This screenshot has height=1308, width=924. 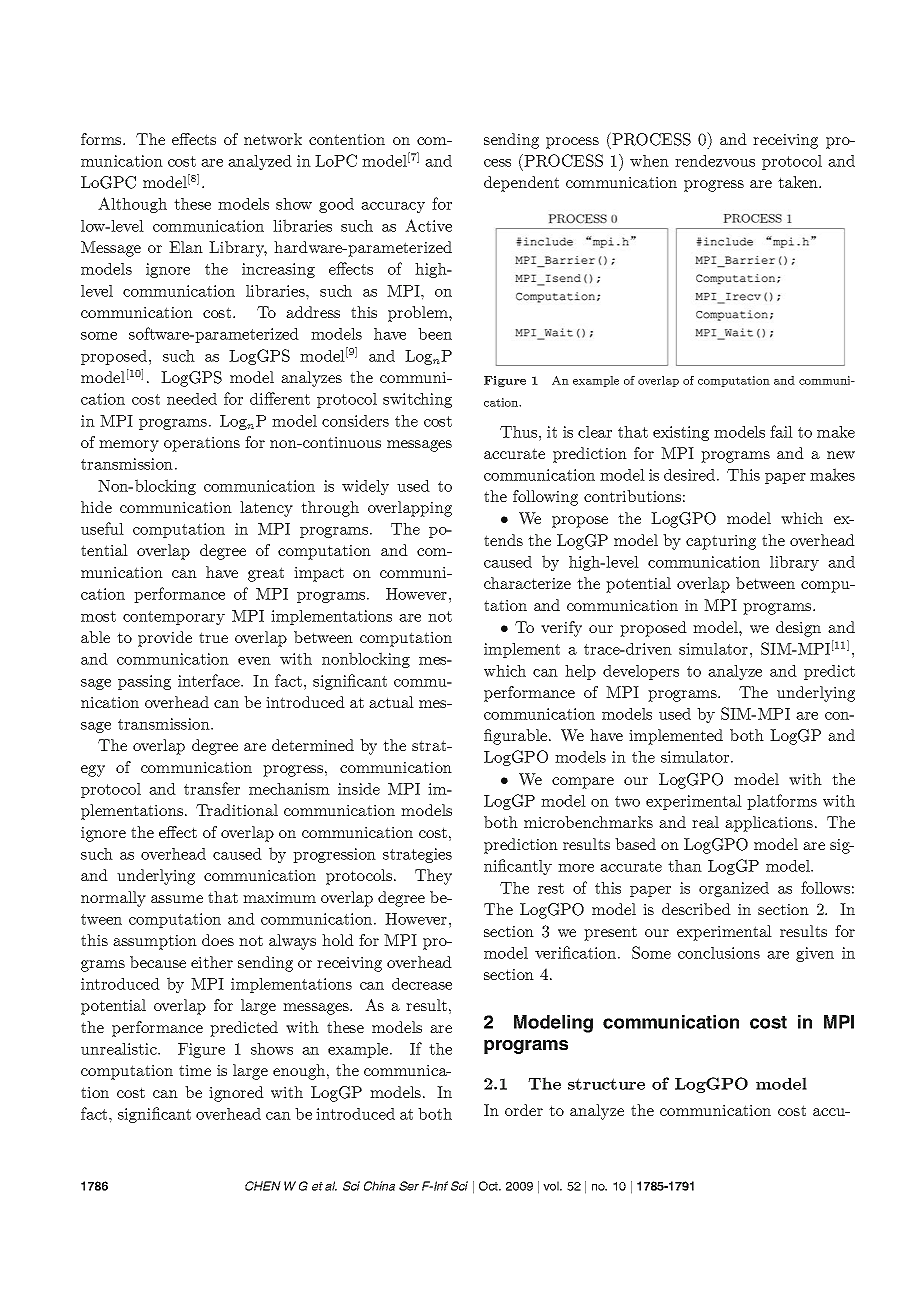 I want to click on assume, so click(x=177, y=899).
